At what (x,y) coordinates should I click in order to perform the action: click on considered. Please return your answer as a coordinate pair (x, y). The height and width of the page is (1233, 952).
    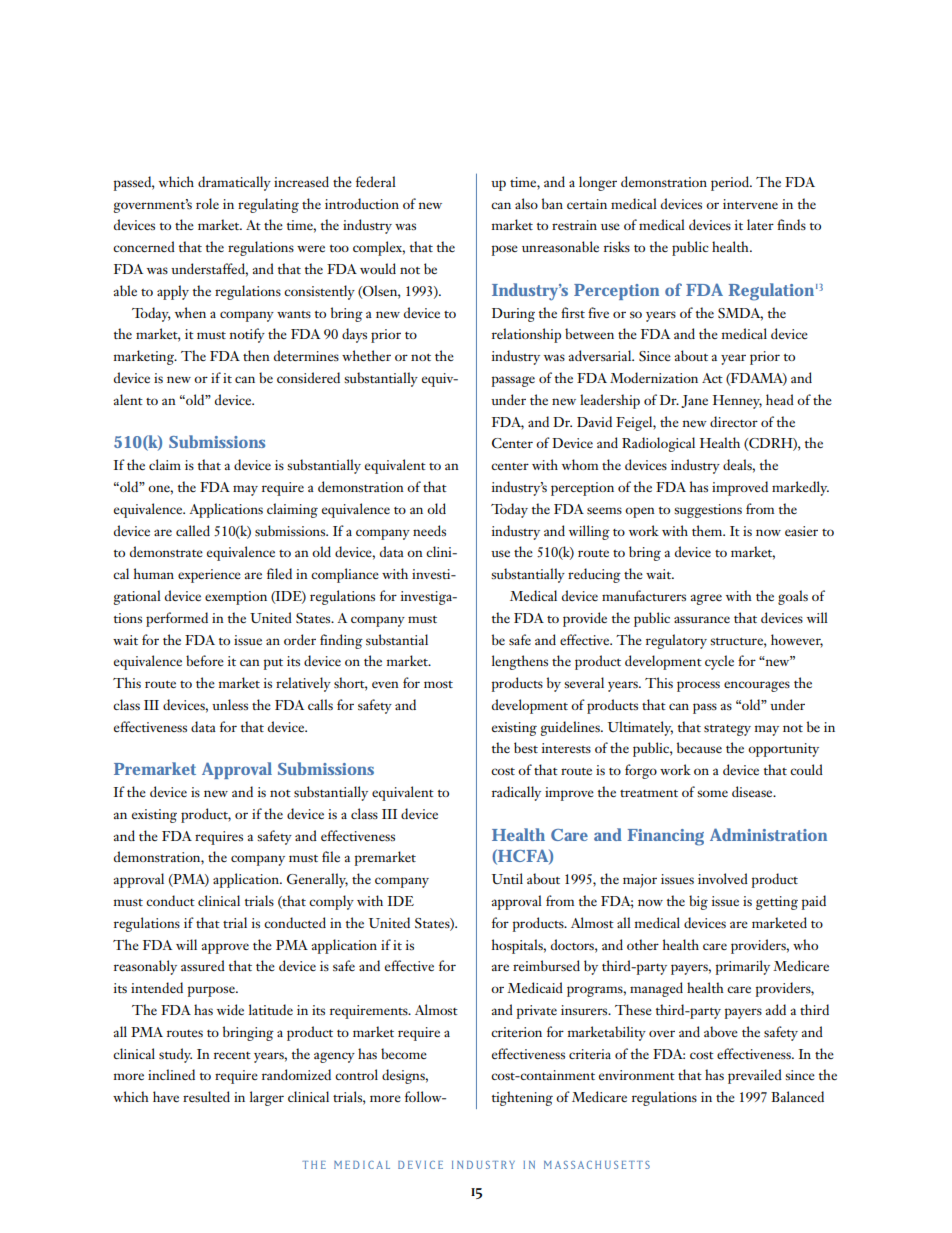
    Looking at the image, I should click on (308, 377).
